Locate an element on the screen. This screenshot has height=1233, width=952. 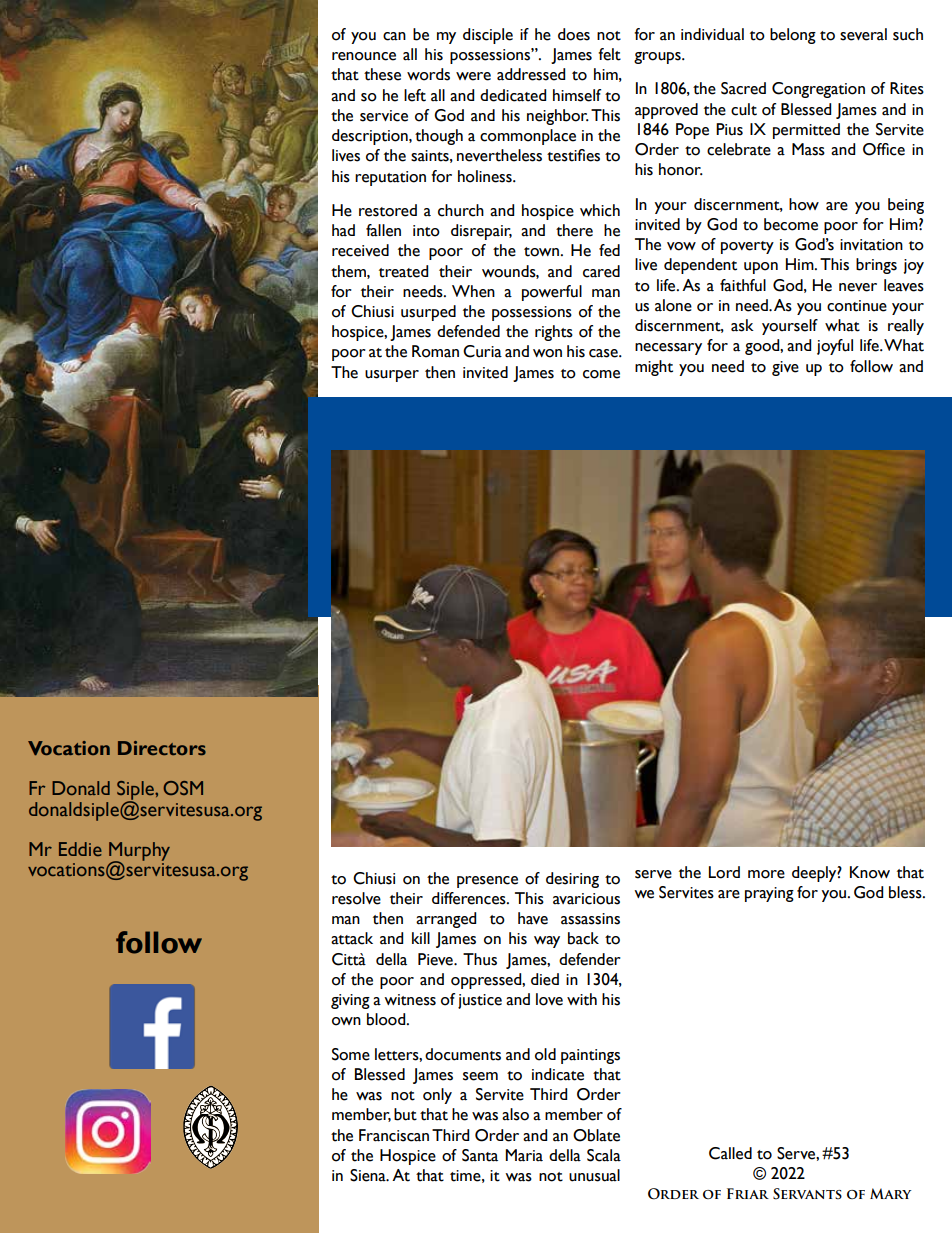
Directors is located at coordinates (162, 748).
